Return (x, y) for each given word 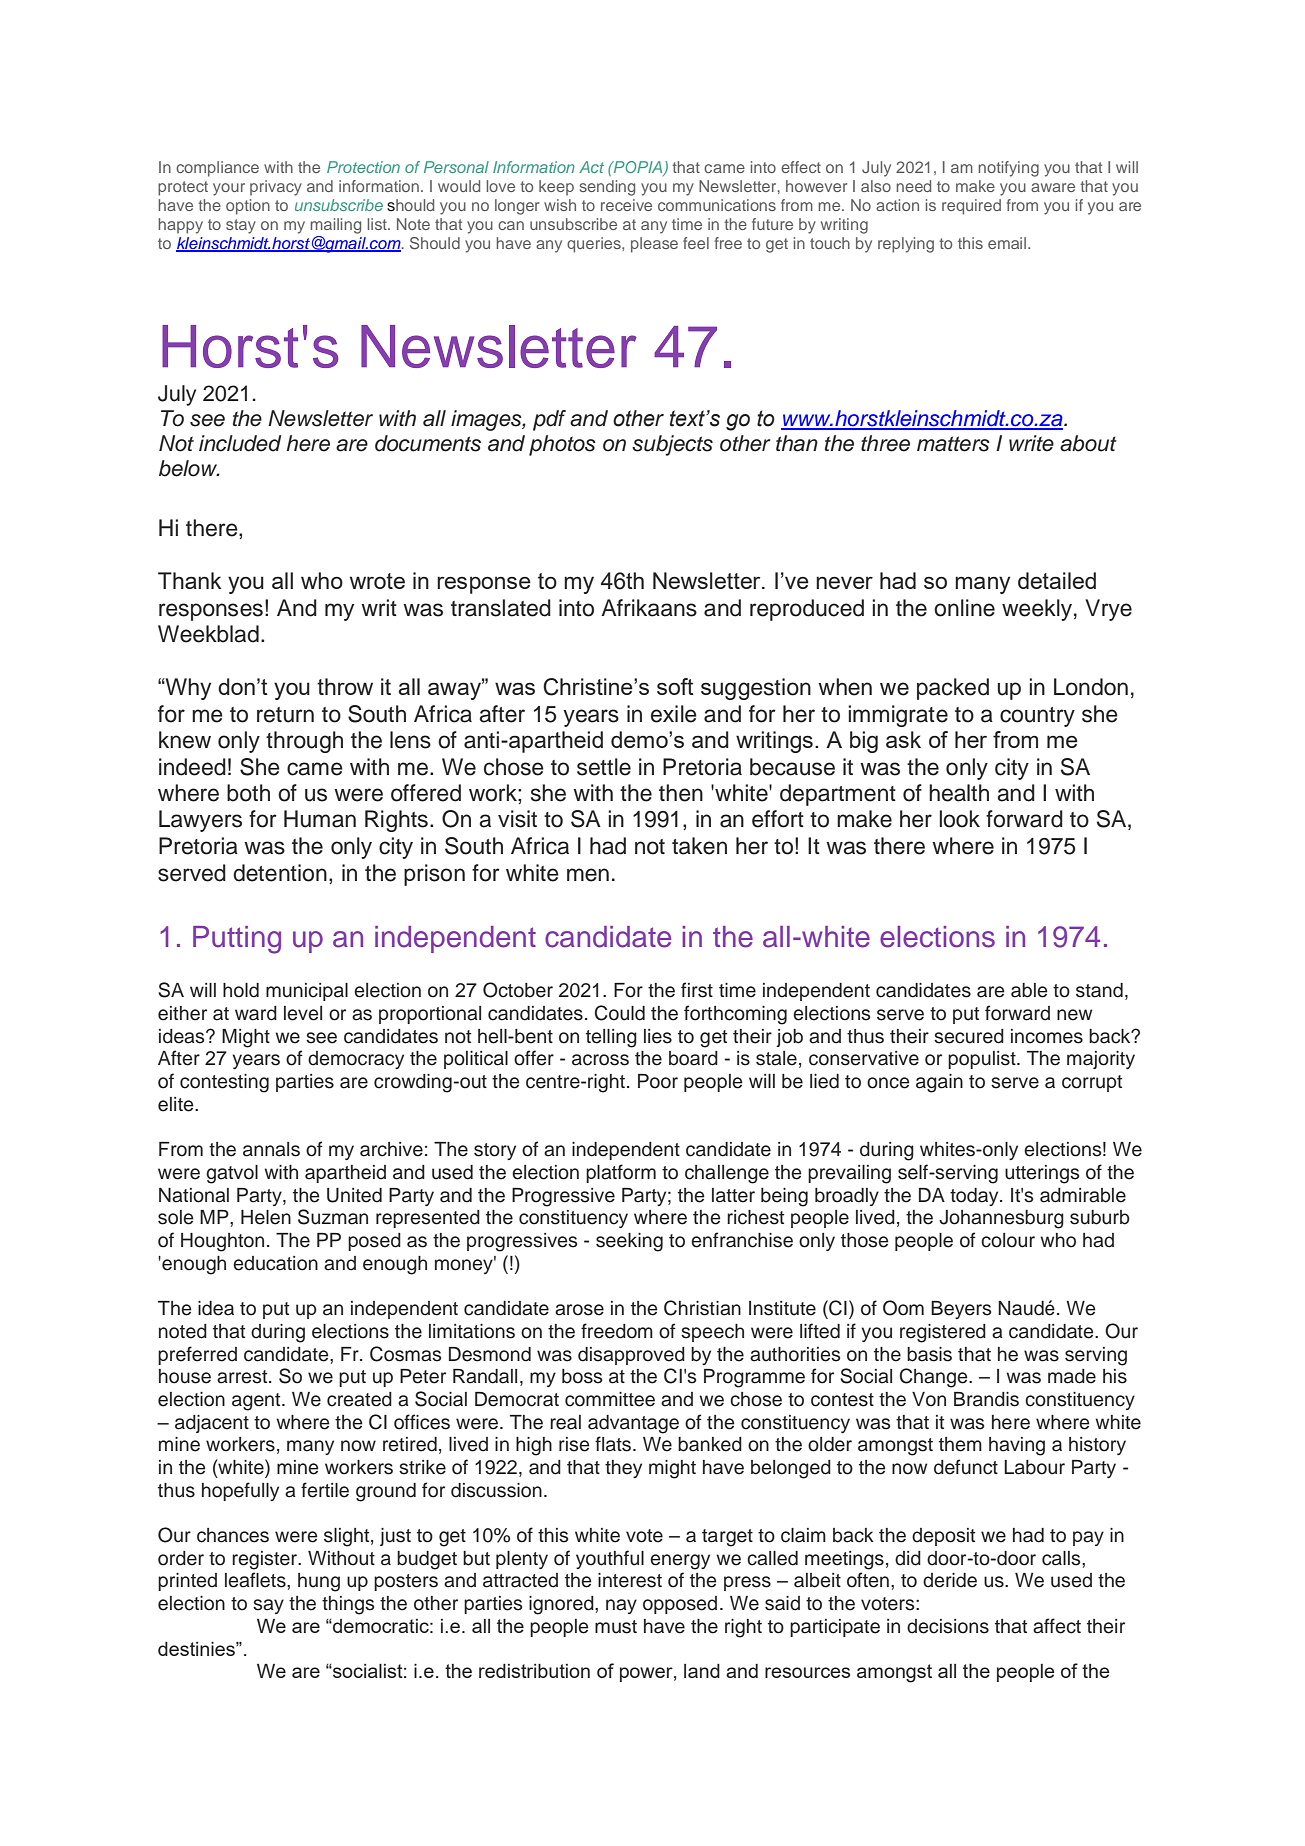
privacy (276, 188)
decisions (948, 1626)
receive (626, 205)
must (616, 1627)
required (971, 207)
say (268, 1606)
